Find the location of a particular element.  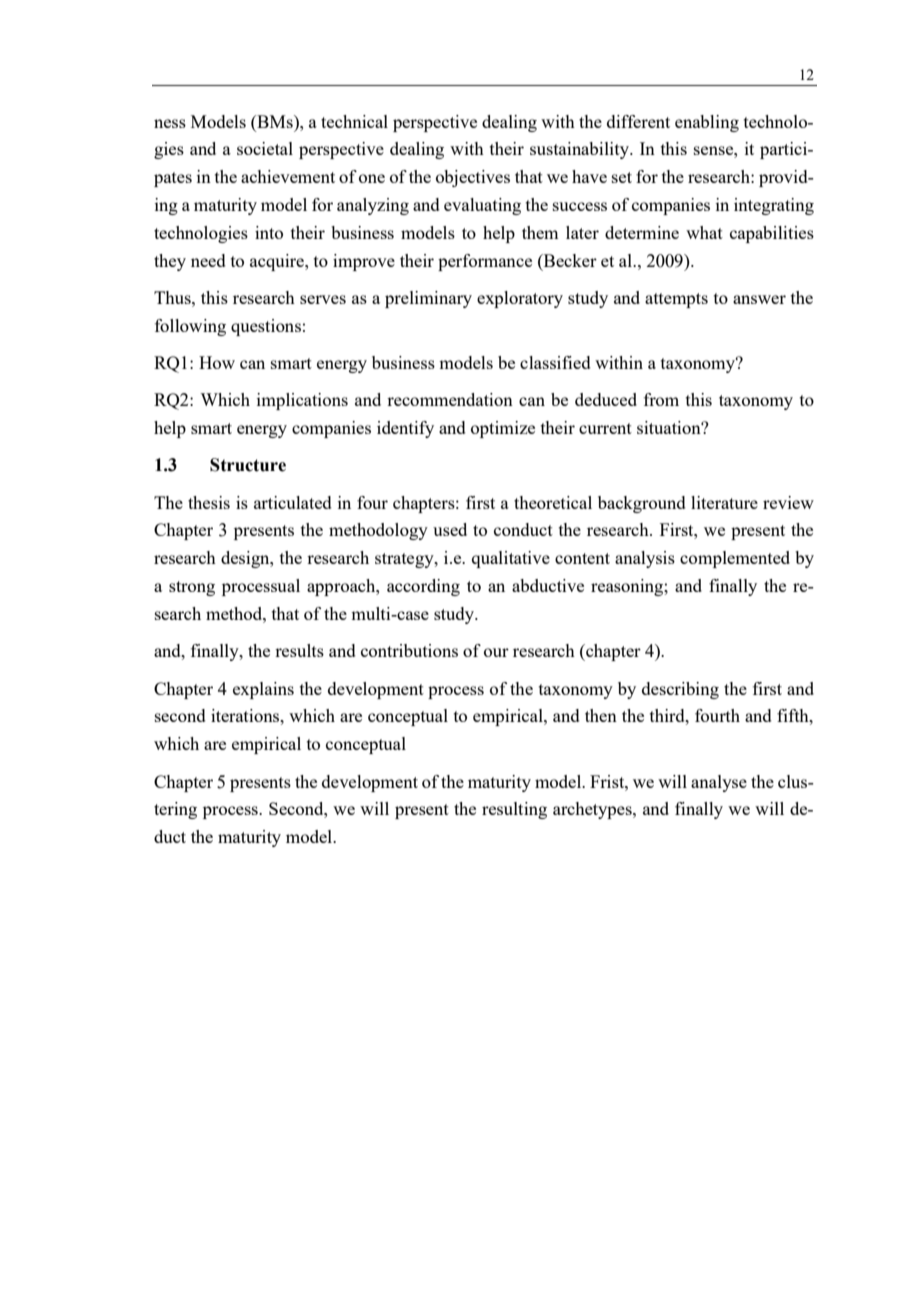

literature is located at coordinates (724, 502).
